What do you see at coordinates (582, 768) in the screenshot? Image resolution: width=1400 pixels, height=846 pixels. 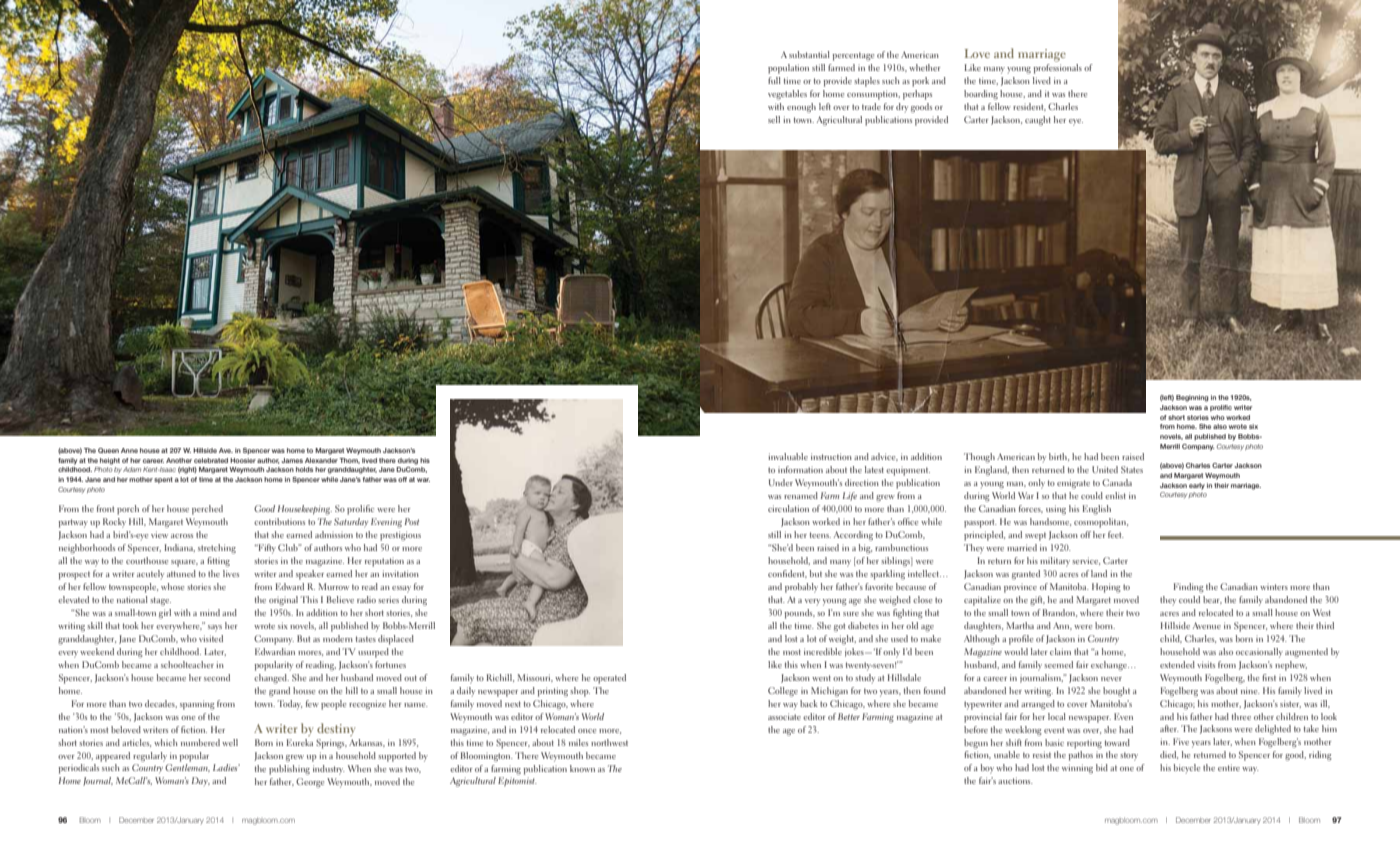 I see `known` at bounding box center [582, 768].
